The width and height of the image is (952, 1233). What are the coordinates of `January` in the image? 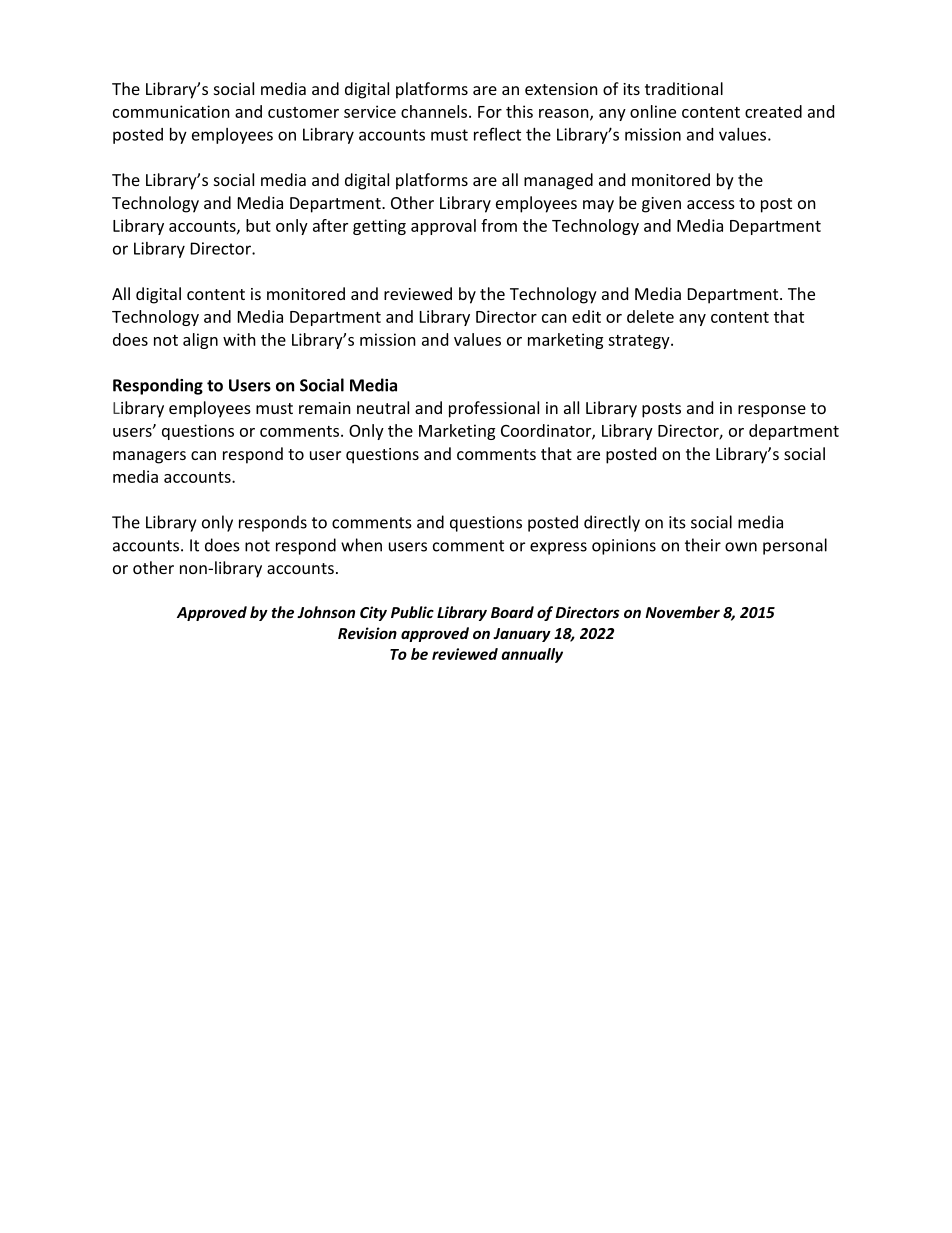 It's located at (522, 635).
